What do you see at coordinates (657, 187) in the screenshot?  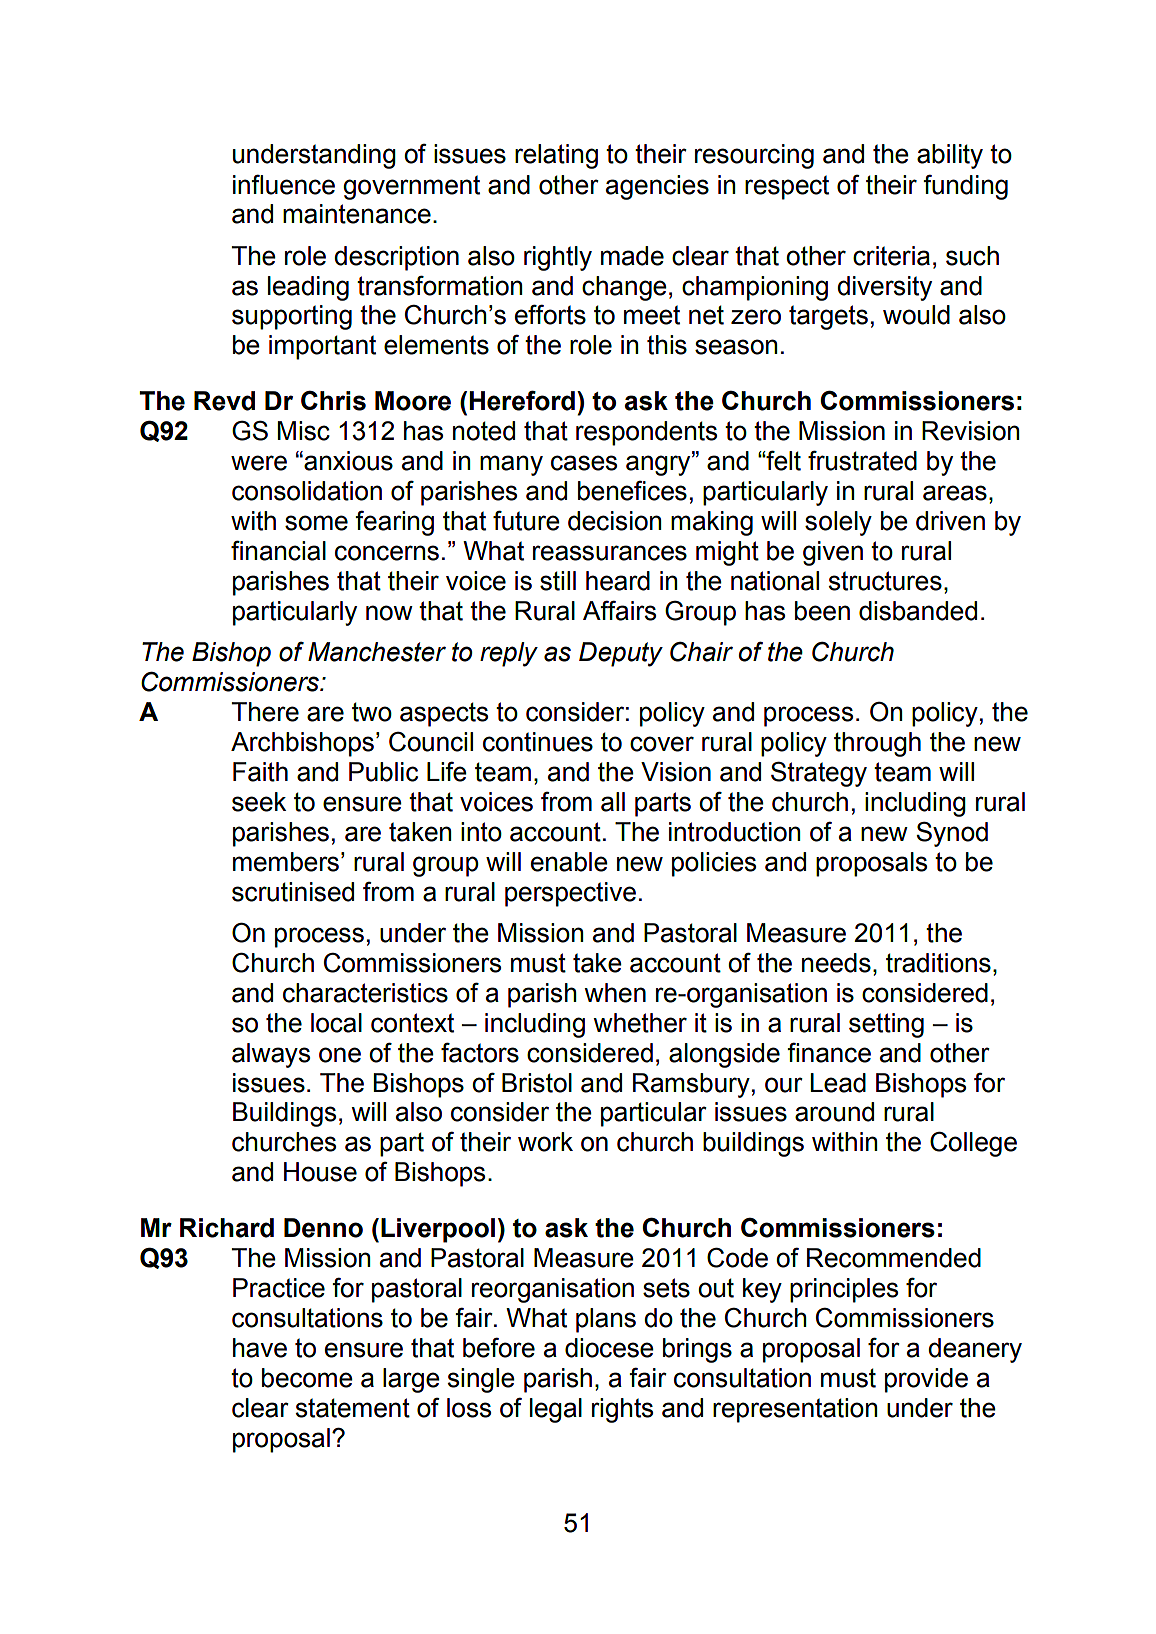 I see `agencies` at bounding box center [657, 187].
